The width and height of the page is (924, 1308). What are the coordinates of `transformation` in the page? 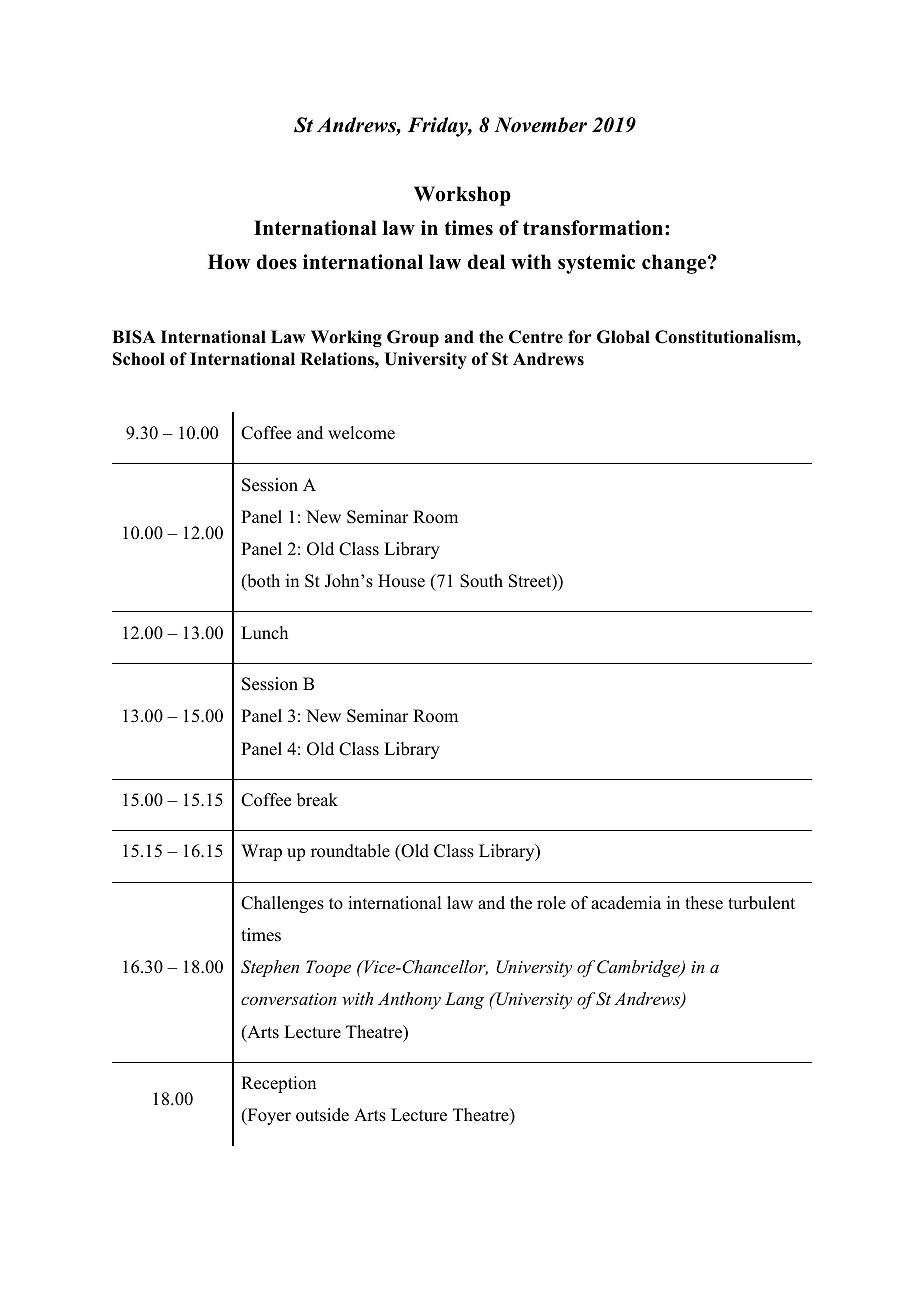 It's located at (594, 228).
